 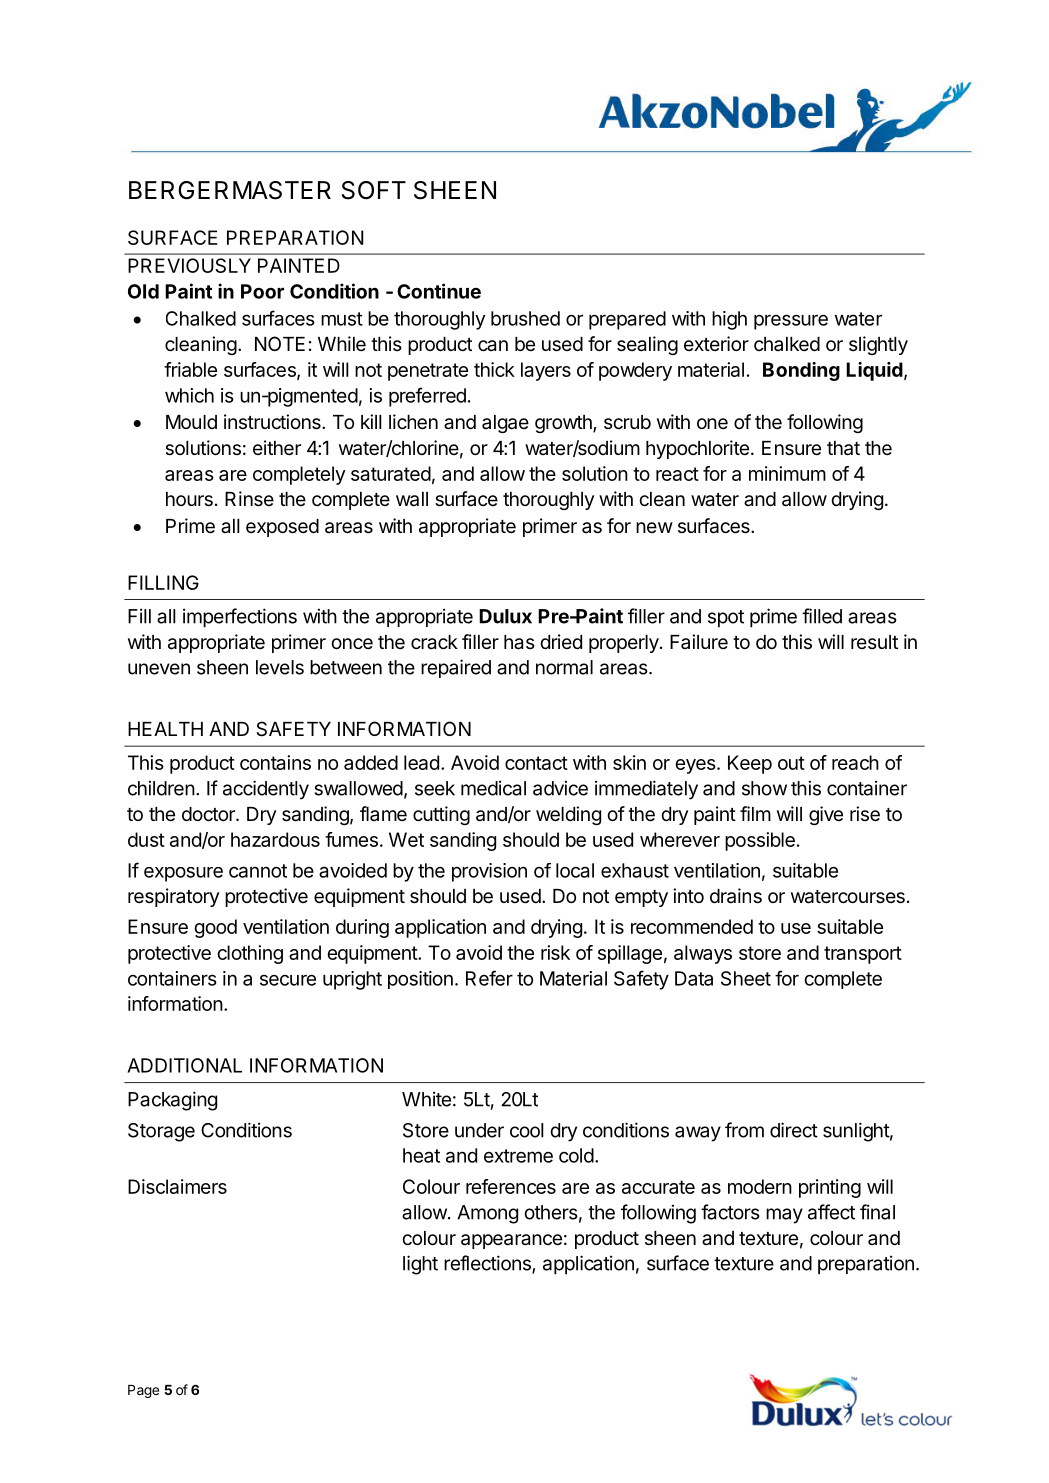 I want to click on Page, so click(x=143, y=1391).
